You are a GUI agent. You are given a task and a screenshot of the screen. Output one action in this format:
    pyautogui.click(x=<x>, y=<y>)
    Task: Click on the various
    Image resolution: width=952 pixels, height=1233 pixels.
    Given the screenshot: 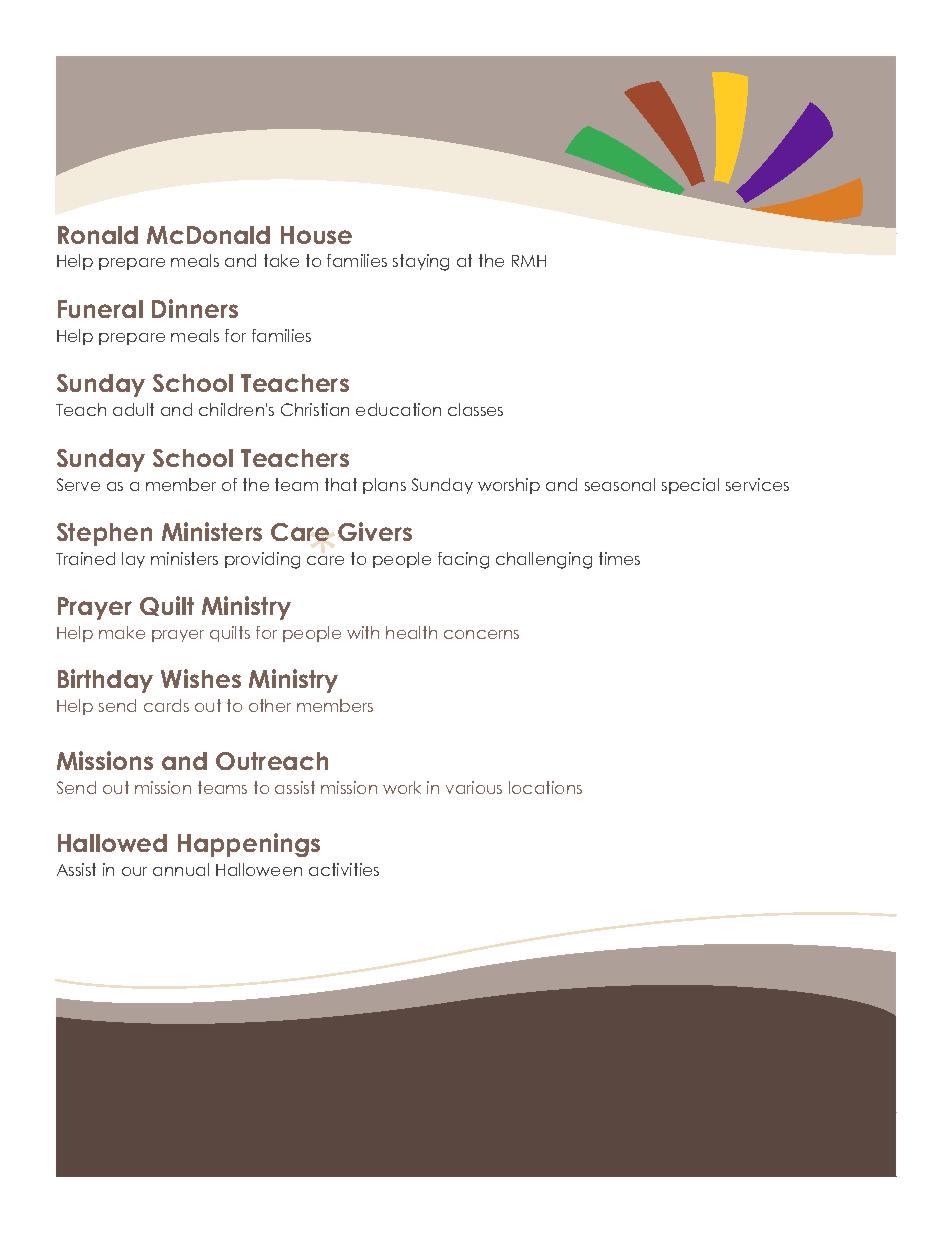 What is the action you would take?
    pyautogui.click(x=474, y=787)
